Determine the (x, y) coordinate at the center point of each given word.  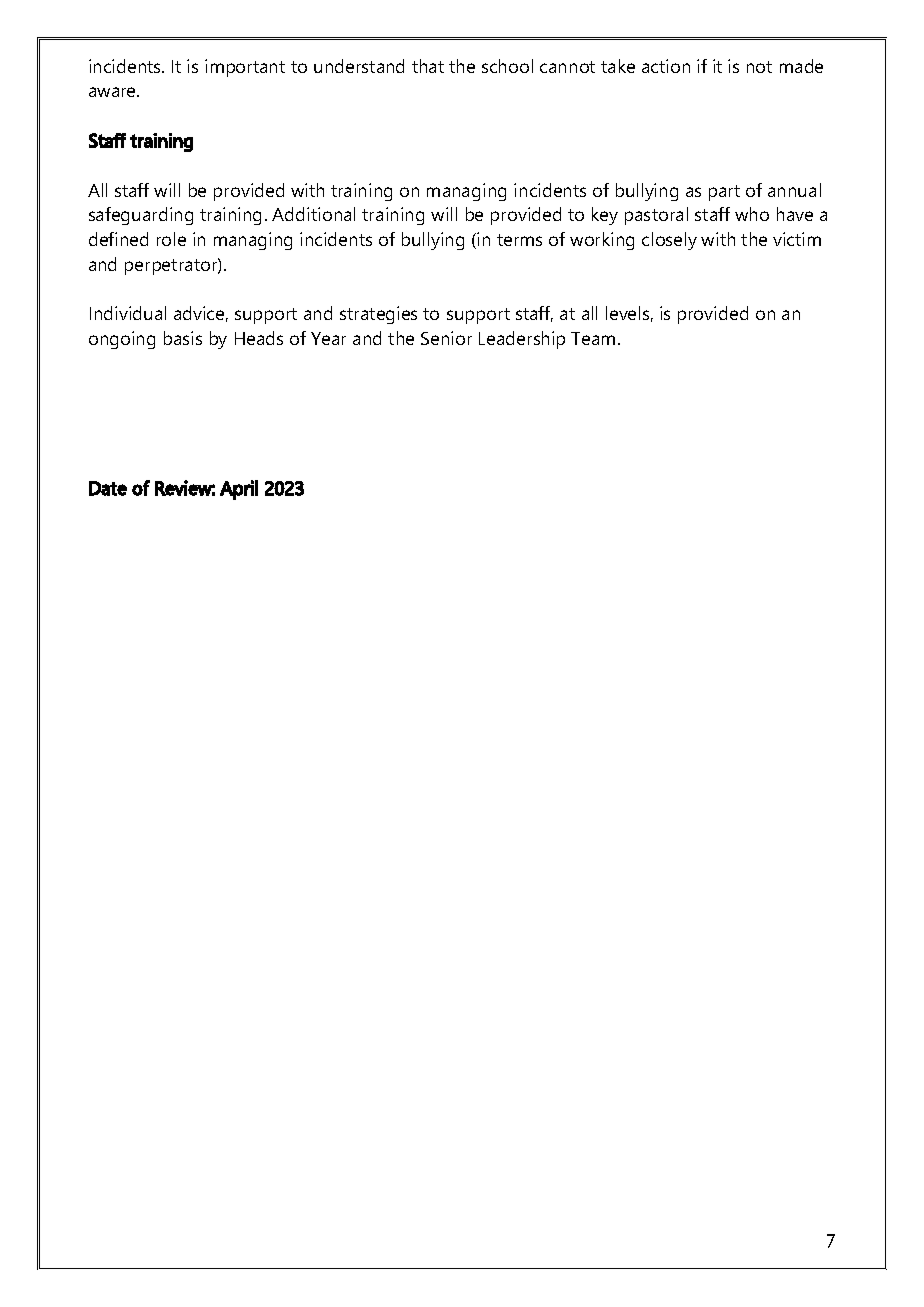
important (245, 68)
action (666, 66)
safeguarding (141, 216)
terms (519, 240)
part (724, 193)
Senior (446, 338)
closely (669, 241)
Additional (313, 214)
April (239, 490)
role (171, 239)
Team (593, 338)
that (428, 66)
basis (183, 338)
